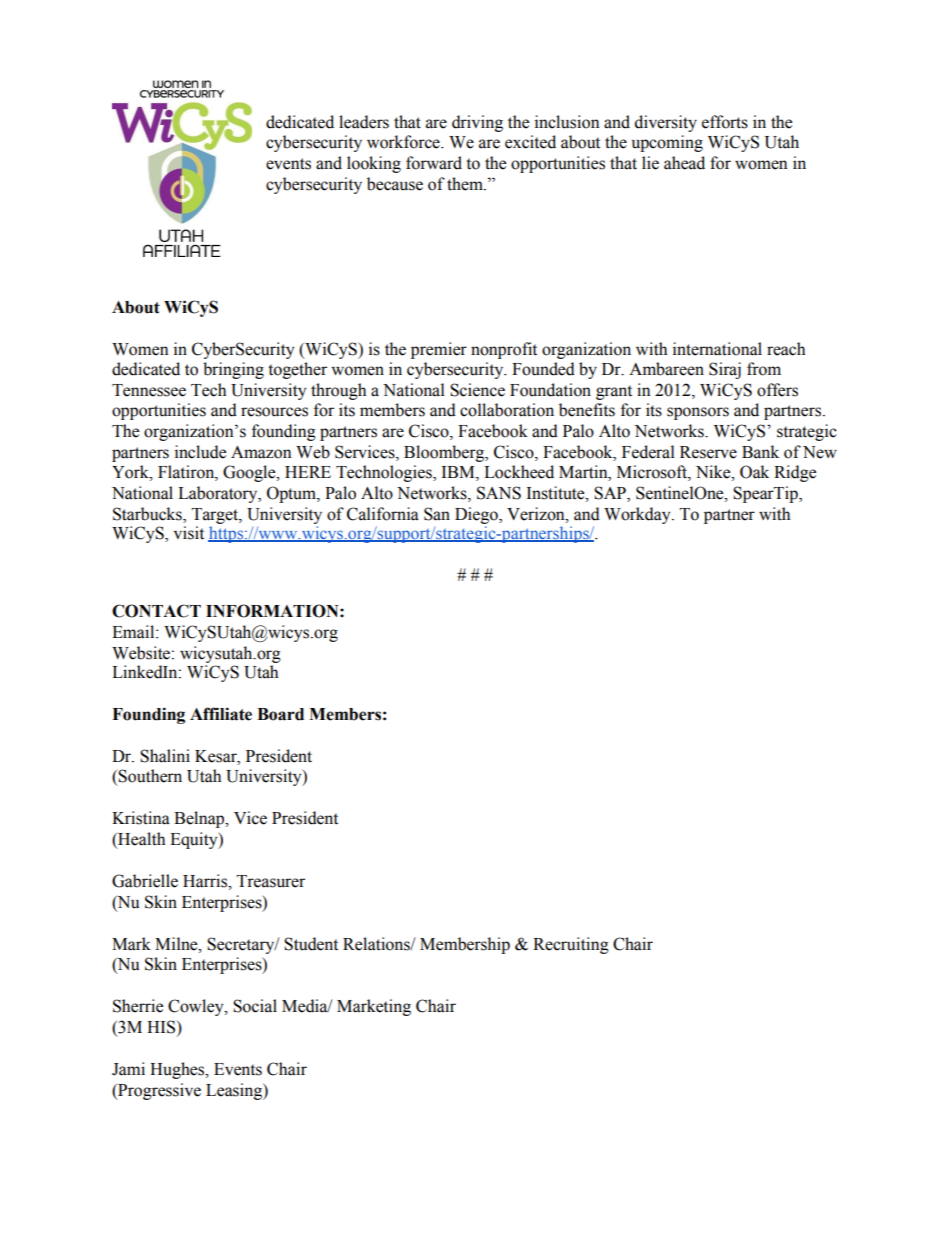 The width and height of the screenshot is (952, 1233). What do you see at coordinates (364, 122) in the screenshot?
I see `leaders` at bounding box center [364, 122].
